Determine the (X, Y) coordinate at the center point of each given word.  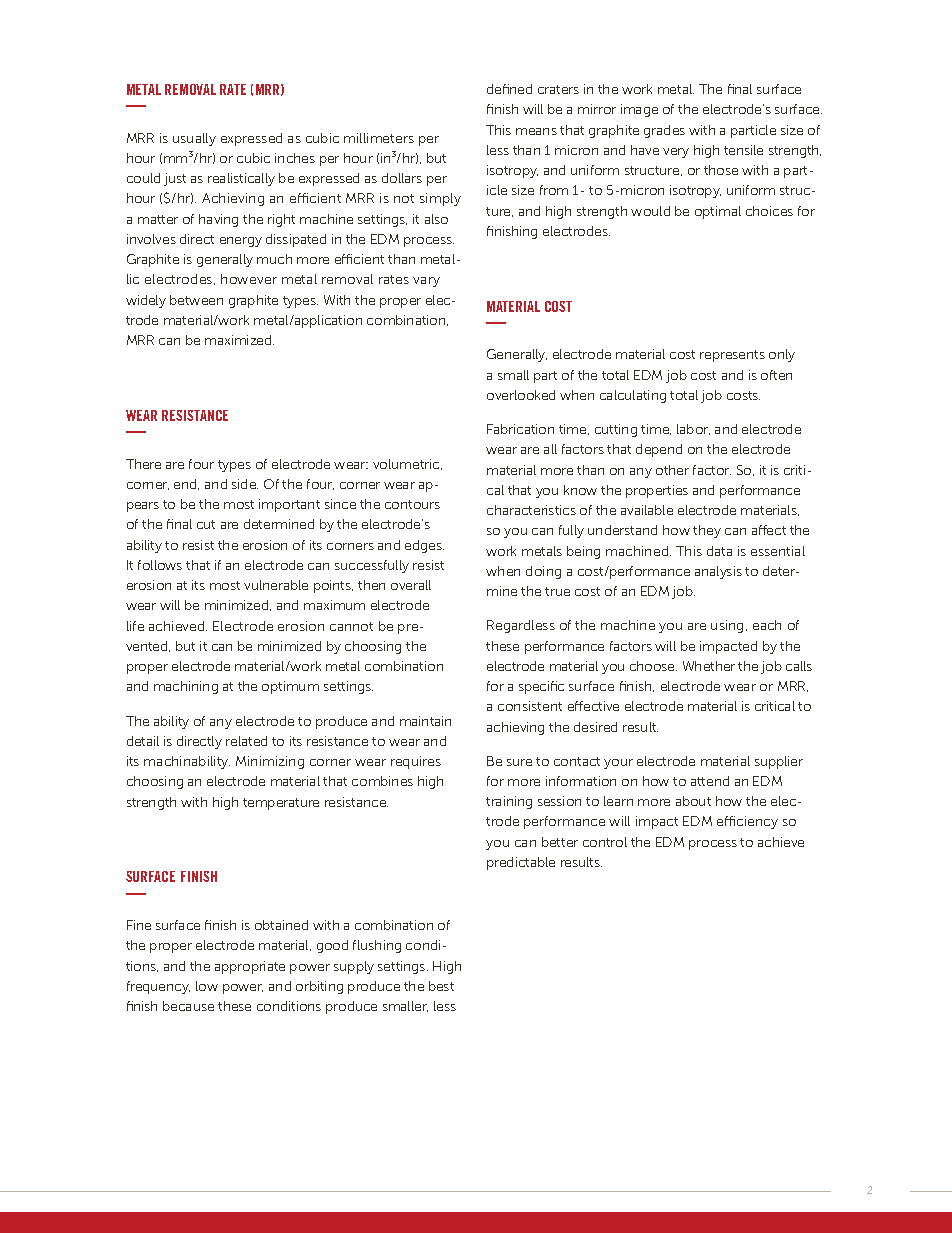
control (605, 842)
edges (424, 546)
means (536, 131)
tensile (743, 150)
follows (160, 565)
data (719, 551)
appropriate (250, 967)
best (441, 986)
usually (194, 139)
